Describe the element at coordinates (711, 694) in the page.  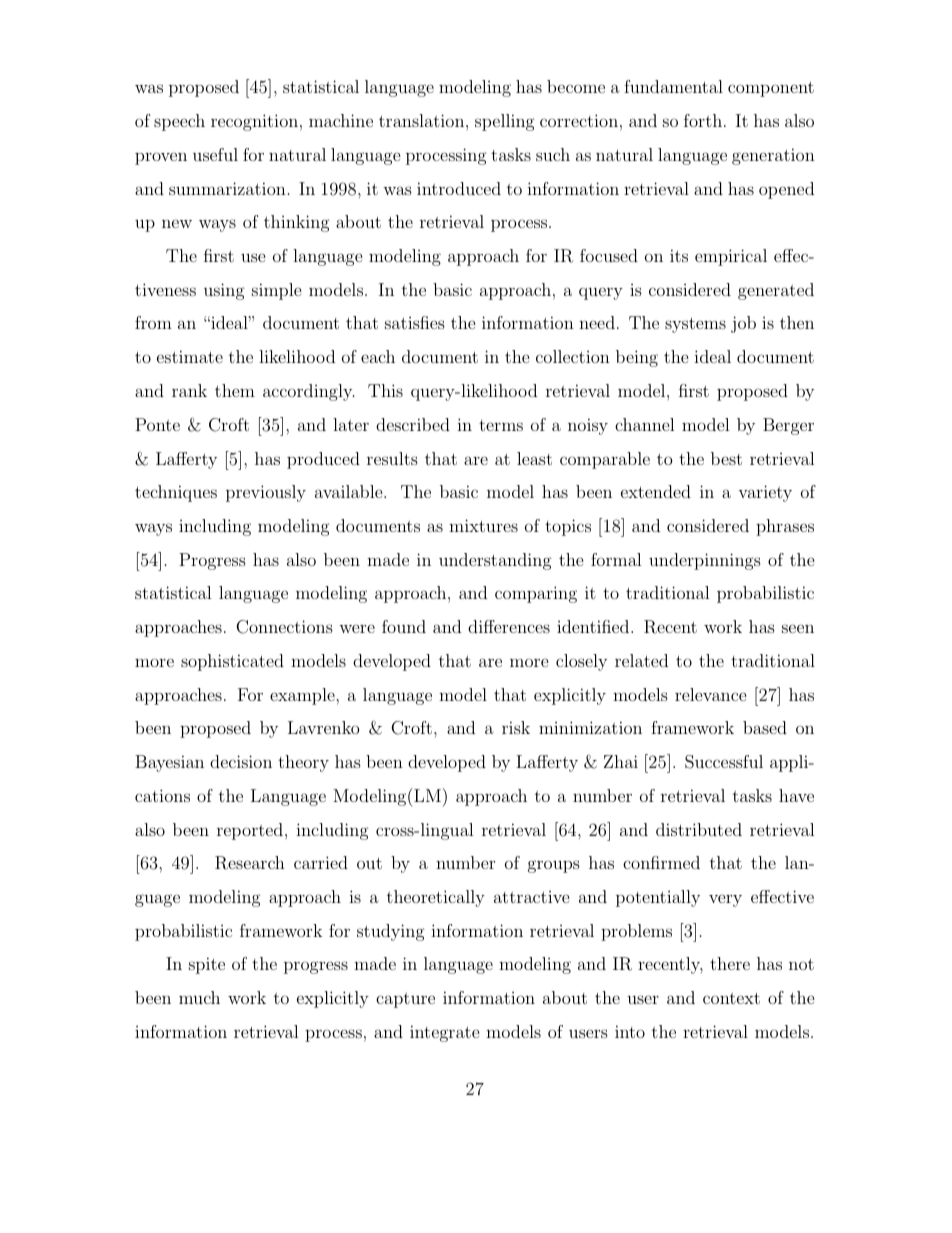
I see `relevance` at that location.
